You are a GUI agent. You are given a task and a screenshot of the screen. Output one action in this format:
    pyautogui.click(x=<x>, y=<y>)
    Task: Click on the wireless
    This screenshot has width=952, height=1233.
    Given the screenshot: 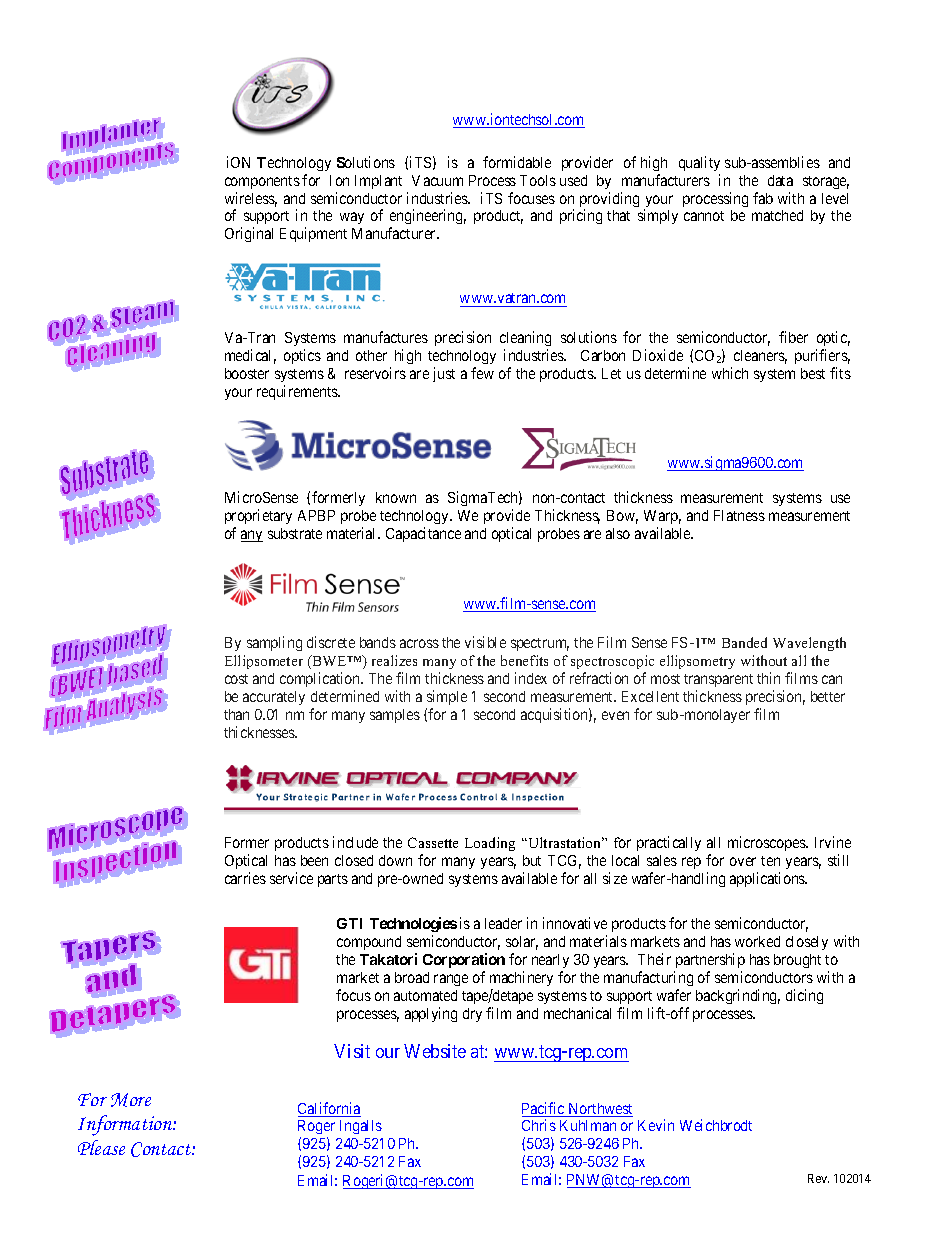 What is the action you would take?
    pyautogui.click(x=251, y=199)
